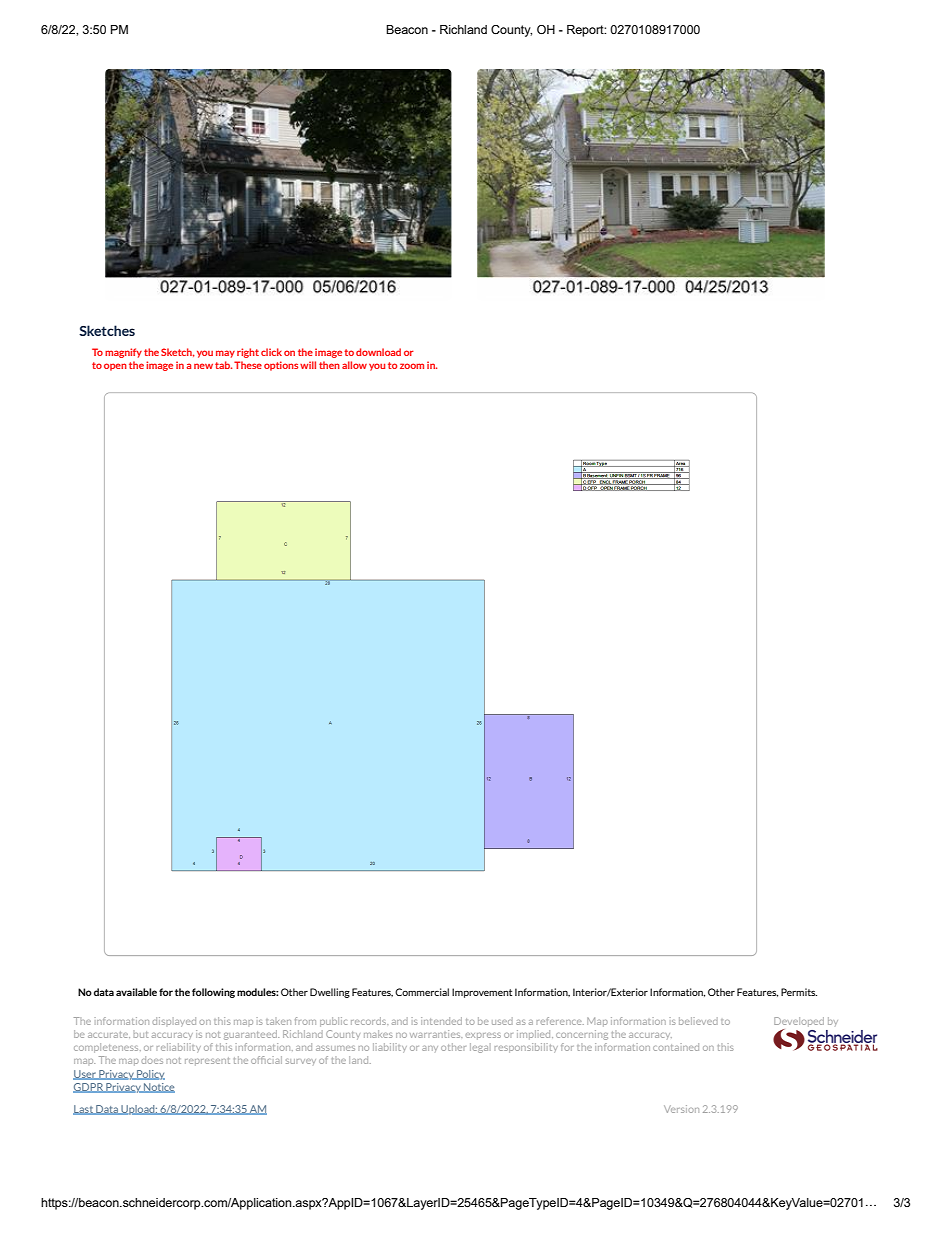 Image resolution: width=952 pixels, height=1233 pixels. What do you see at coordinates (378, 352) in the page?
I see `download` at bounding box center [378, 352].
